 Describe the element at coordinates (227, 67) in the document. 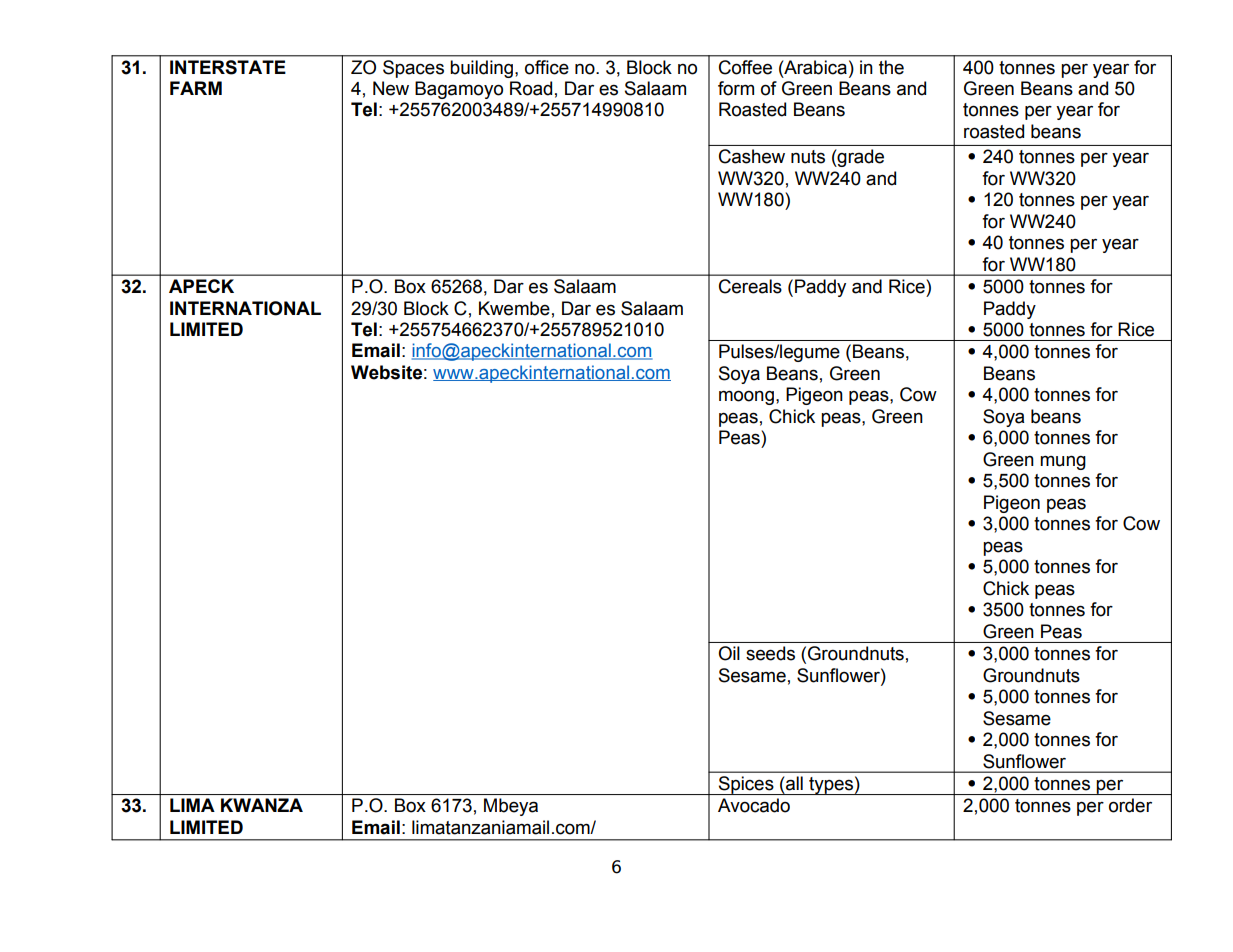

I see `INTERSTATE` at that location.
